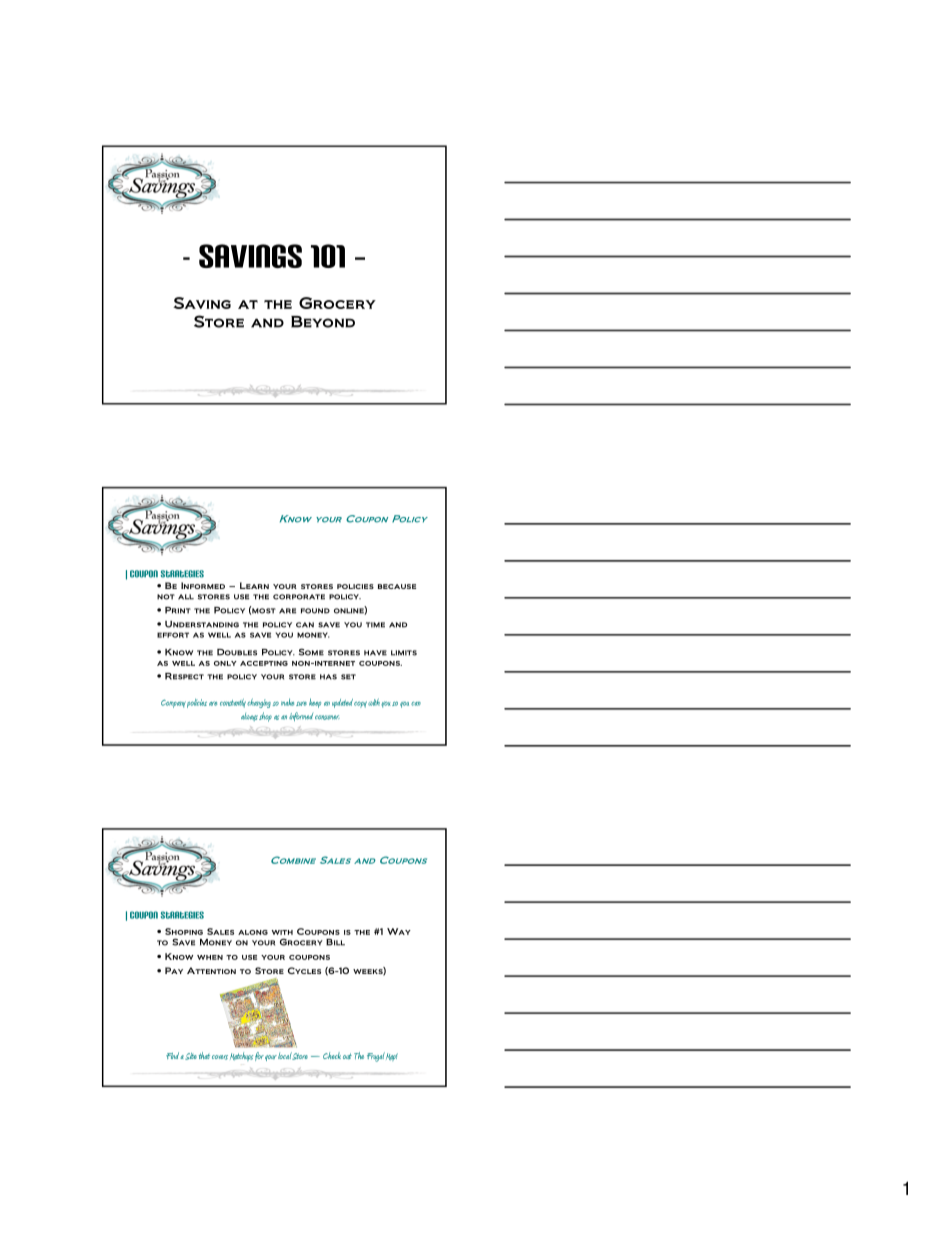 The height and width of the document is (1233, 952). I want to click on make, so click(287, 702).
